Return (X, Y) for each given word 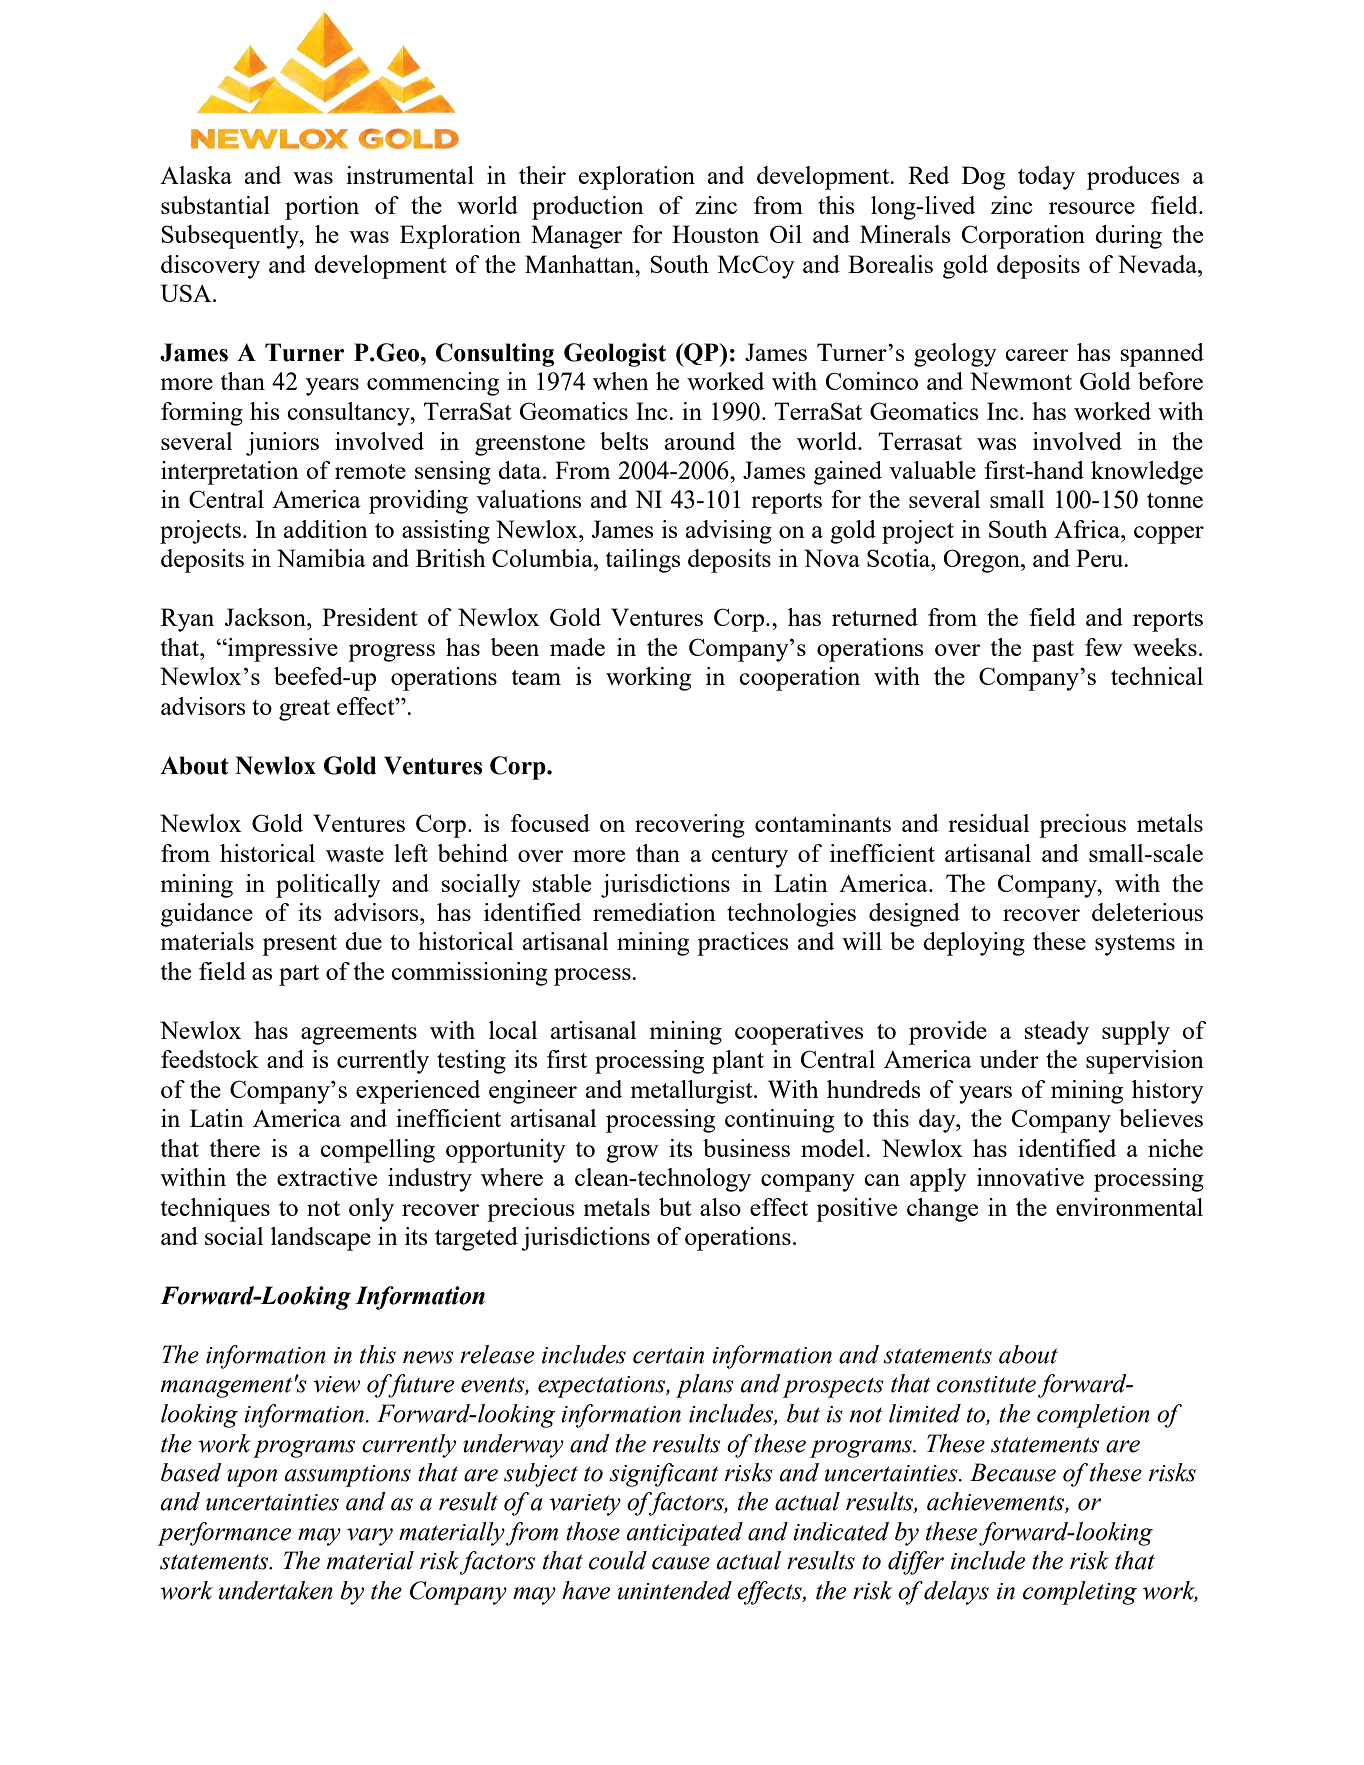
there (235, 1148)
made (577, 647)
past (1053, 651)
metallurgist (693, 1092)
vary (370, 1537)
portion (322, 208)
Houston (715, 234)
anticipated (685, 1534)
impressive (282, 650)
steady (1057, 1033)
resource (1092, 208)
